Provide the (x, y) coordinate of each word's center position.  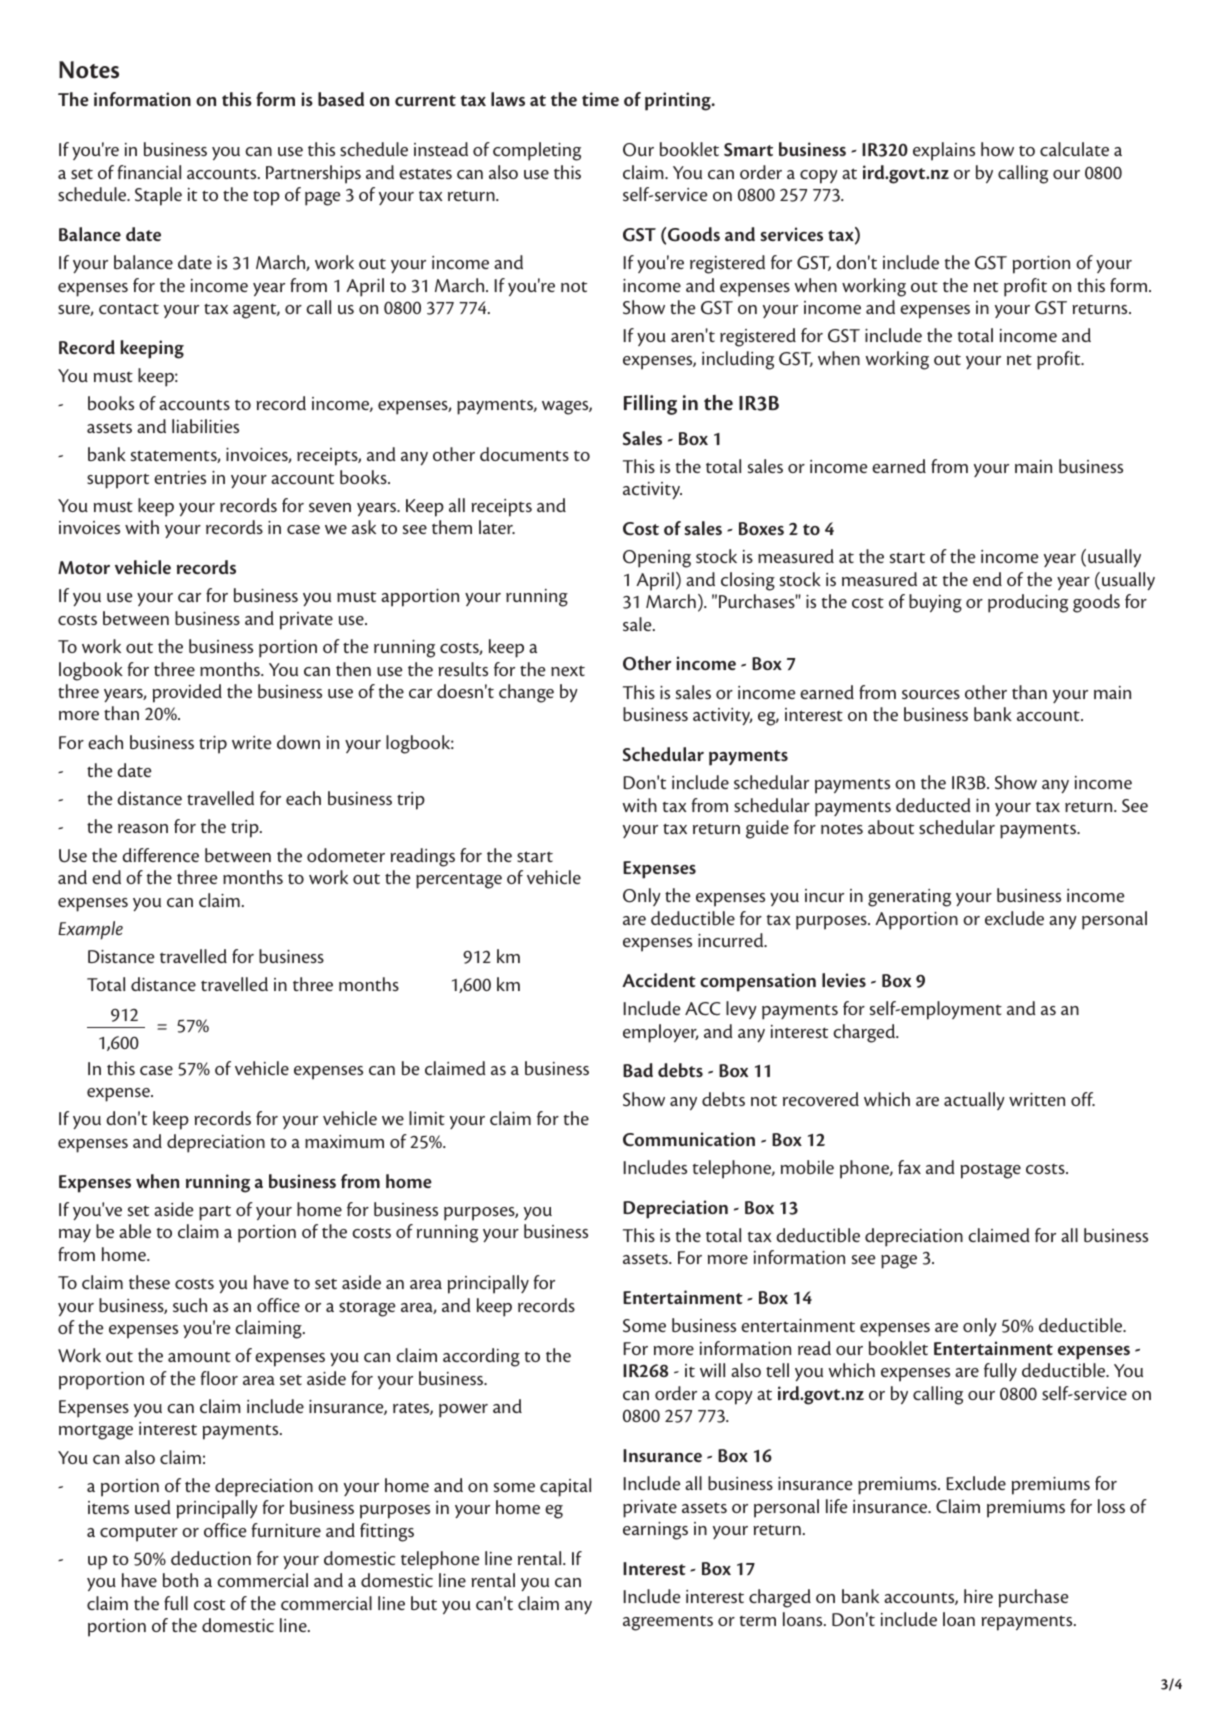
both (180, 1580)
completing (537, 151)
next (568, 670)
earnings (655, 1531)
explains (944, 151)
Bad (638, 1070)
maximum (344, 1141)
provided (187, 693)
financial (149, 172)
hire (978, 1596)
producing (1028, 603)
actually (974, 1101)
